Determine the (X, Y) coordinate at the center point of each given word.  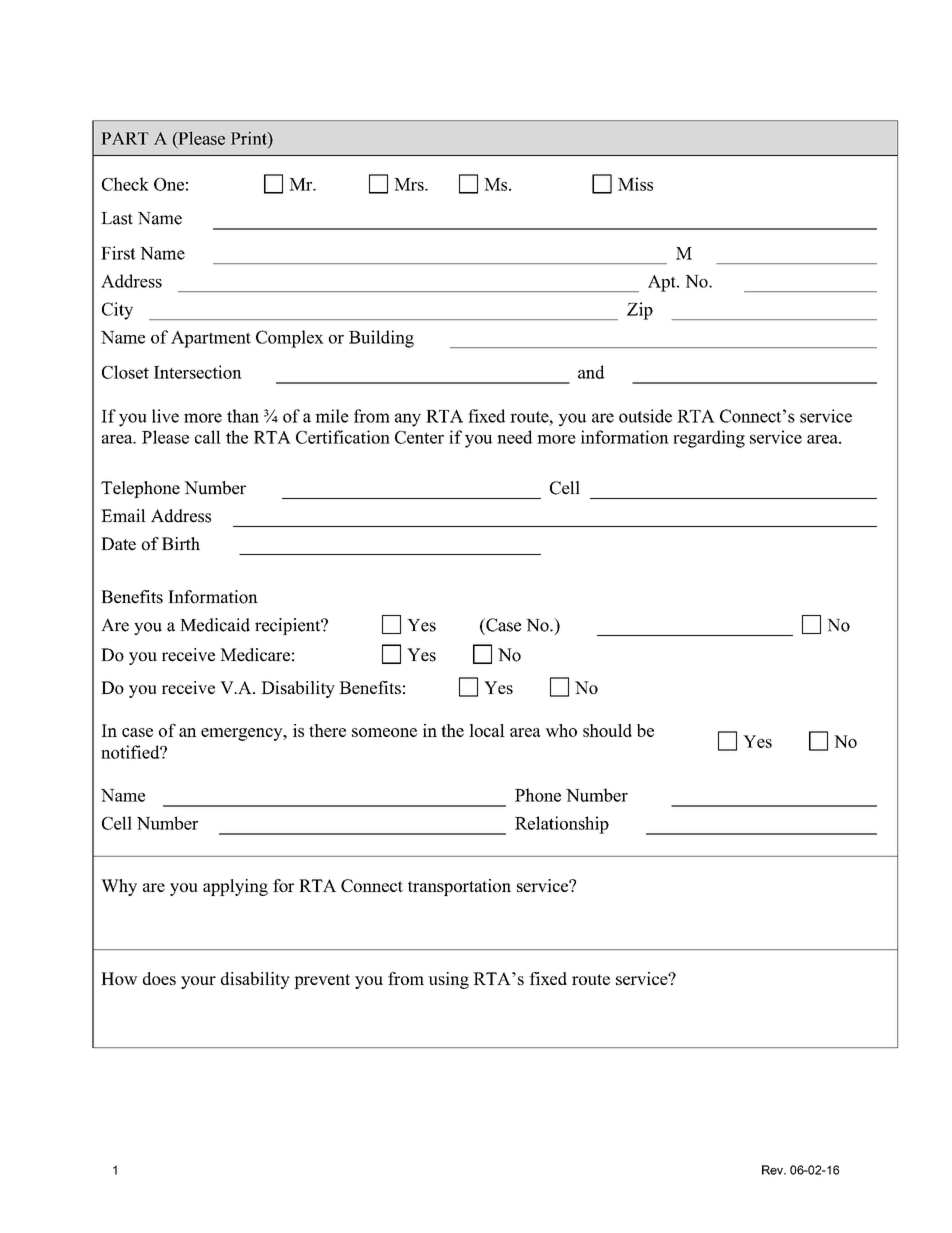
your (198, 982)
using (448, 980)
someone (384, 732)
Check (125, 184)
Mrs (410, 184)
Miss (635, 184)
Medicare (255, 655)
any (408, 420)
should (607, 730)
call (208, 437)
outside (645, 416)
